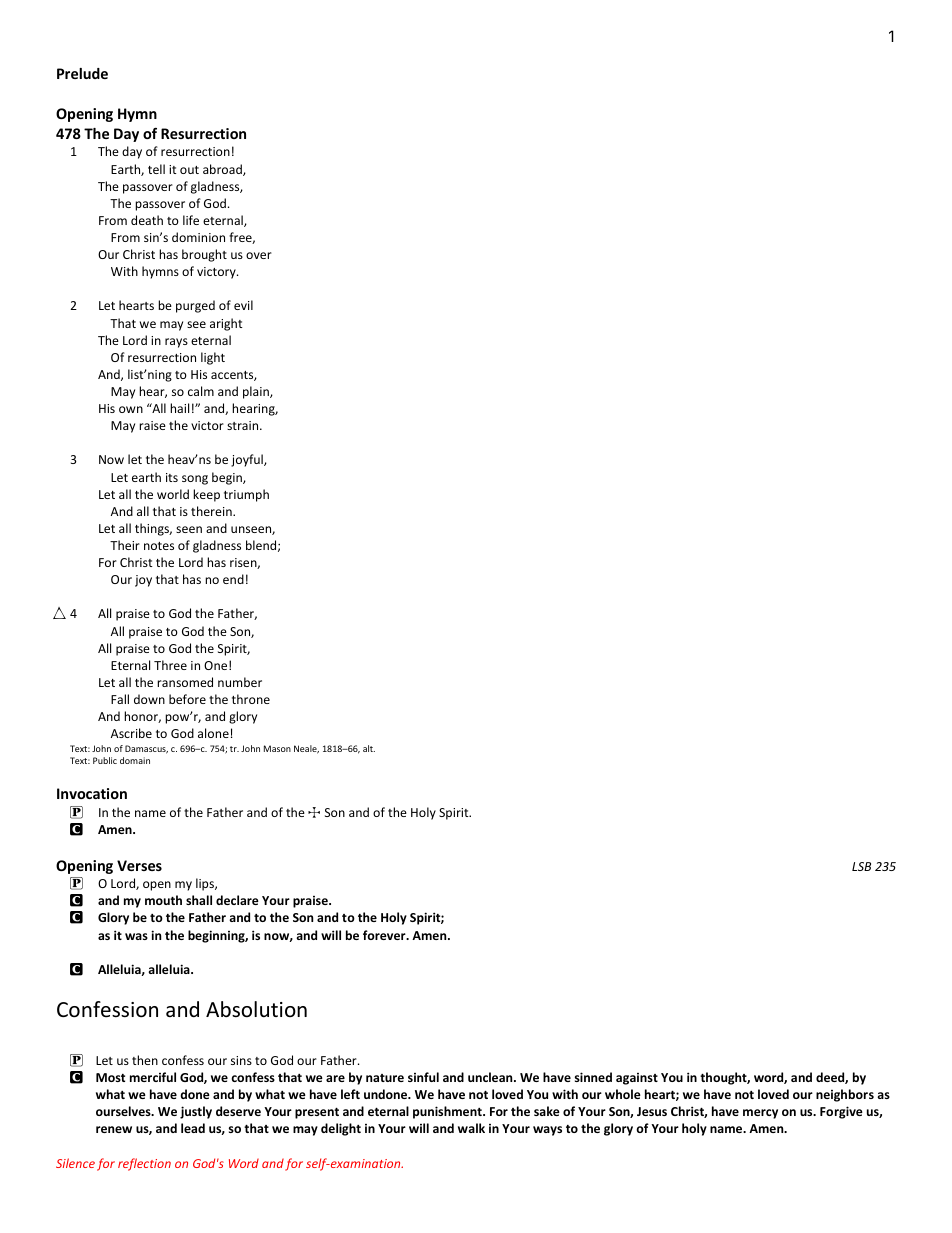  What do you see at coordinates (193, 1128) in the image?
I see `lead` at bounding box center [193, 1128].
